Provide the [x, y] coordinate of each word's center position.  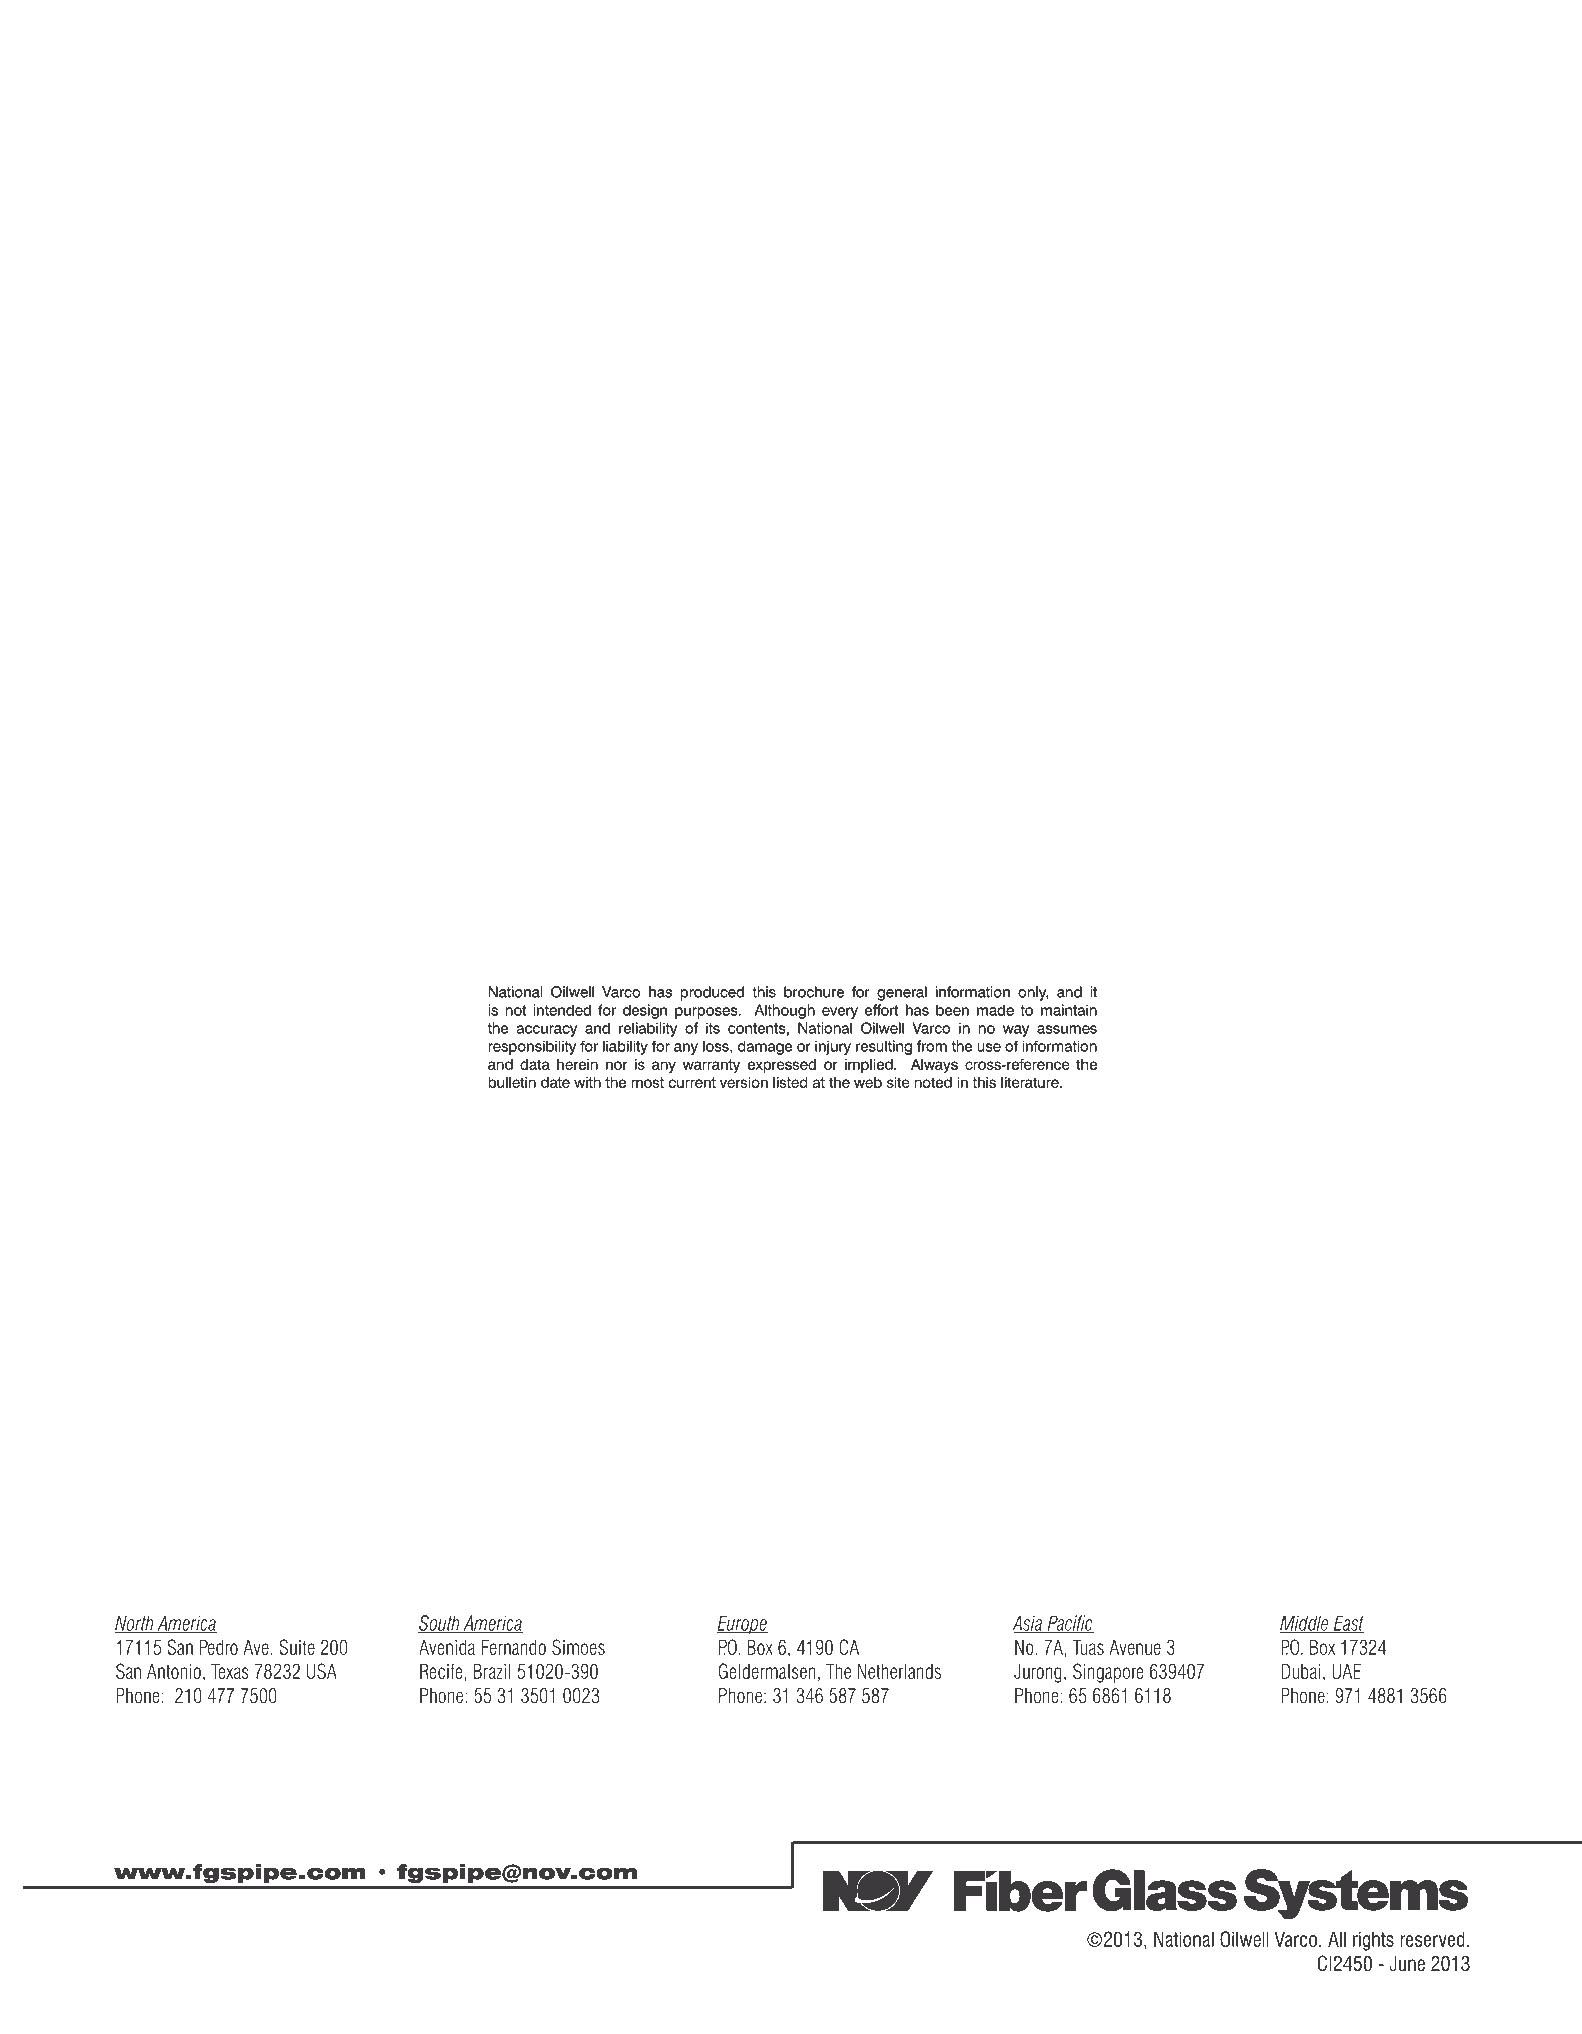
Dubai [1300, 1671]
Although [785, 1011]
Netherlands [899, 1671]
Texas [230, 1671]
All [1337, 1939]
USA [322, 1671]
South [440, 1624]
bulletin [512, 1082]
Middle [1305, 1624]
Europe [742, 1625]
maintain [1069, 1010]
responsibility [532, 1048]
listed [790, 1082]
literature [1031, 1082]
